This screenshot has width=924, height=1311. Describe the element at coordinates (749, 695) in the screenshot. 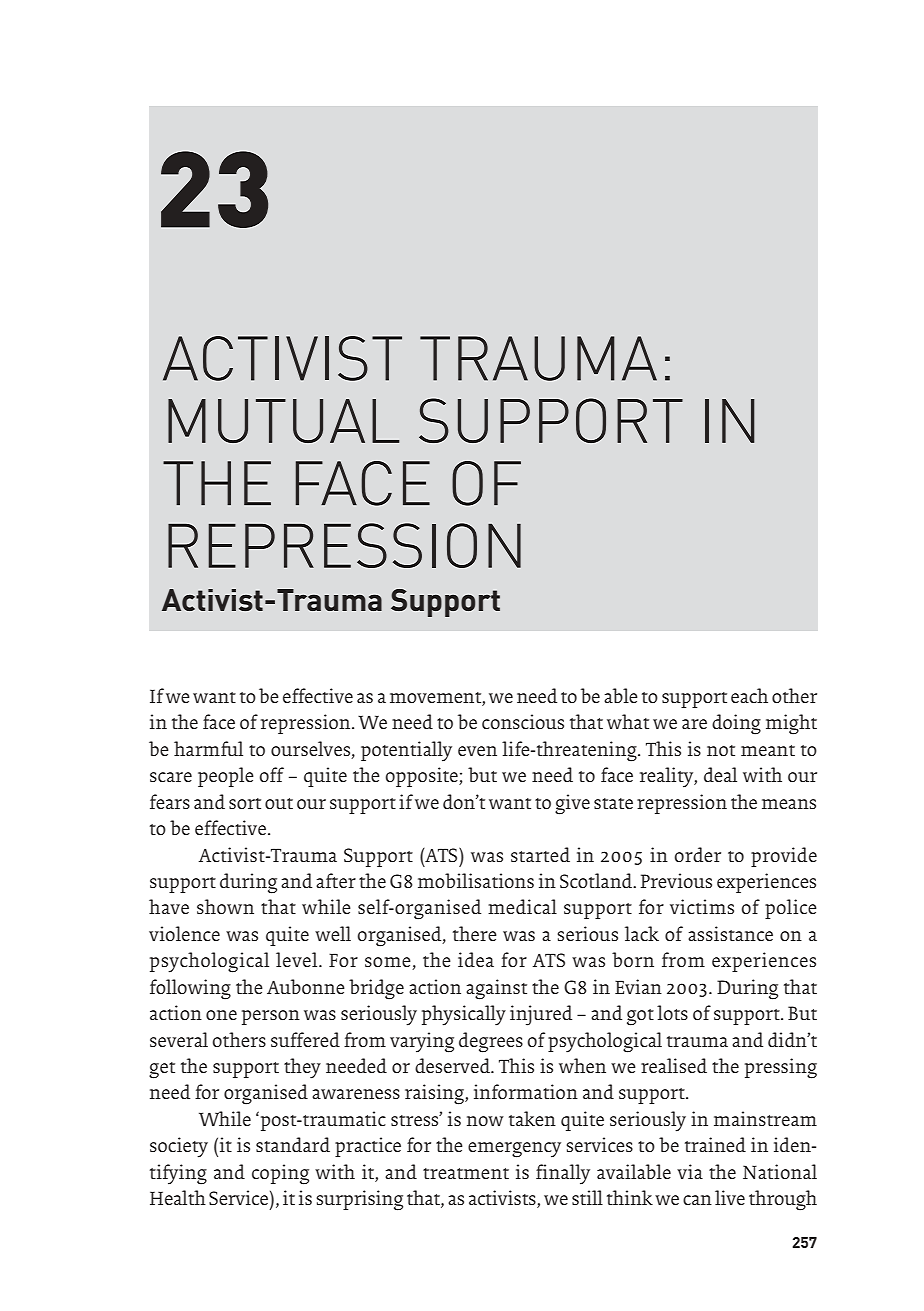

I see `each` at that location.
